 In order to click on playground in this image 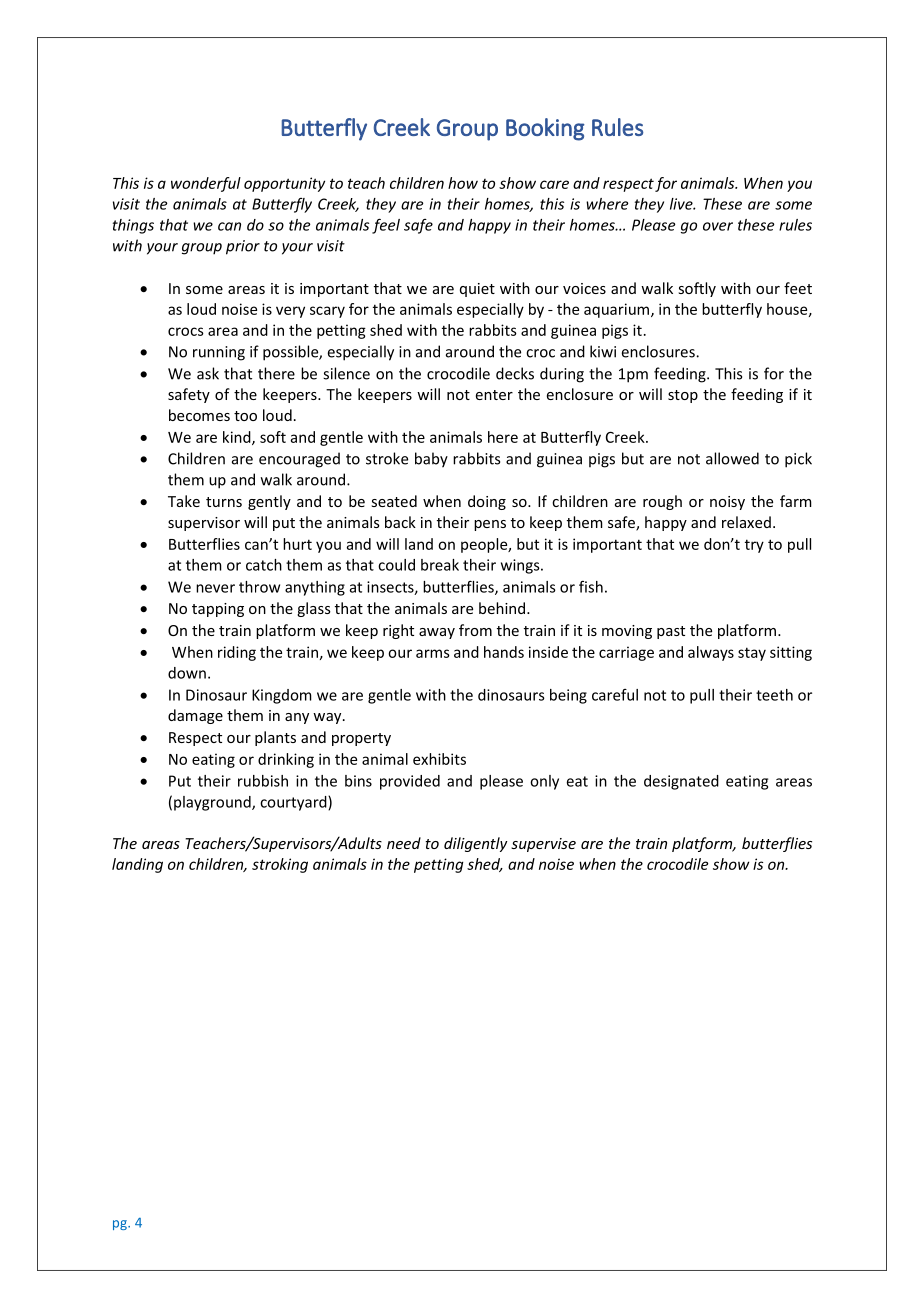, I will do `click(213, 803)`.
